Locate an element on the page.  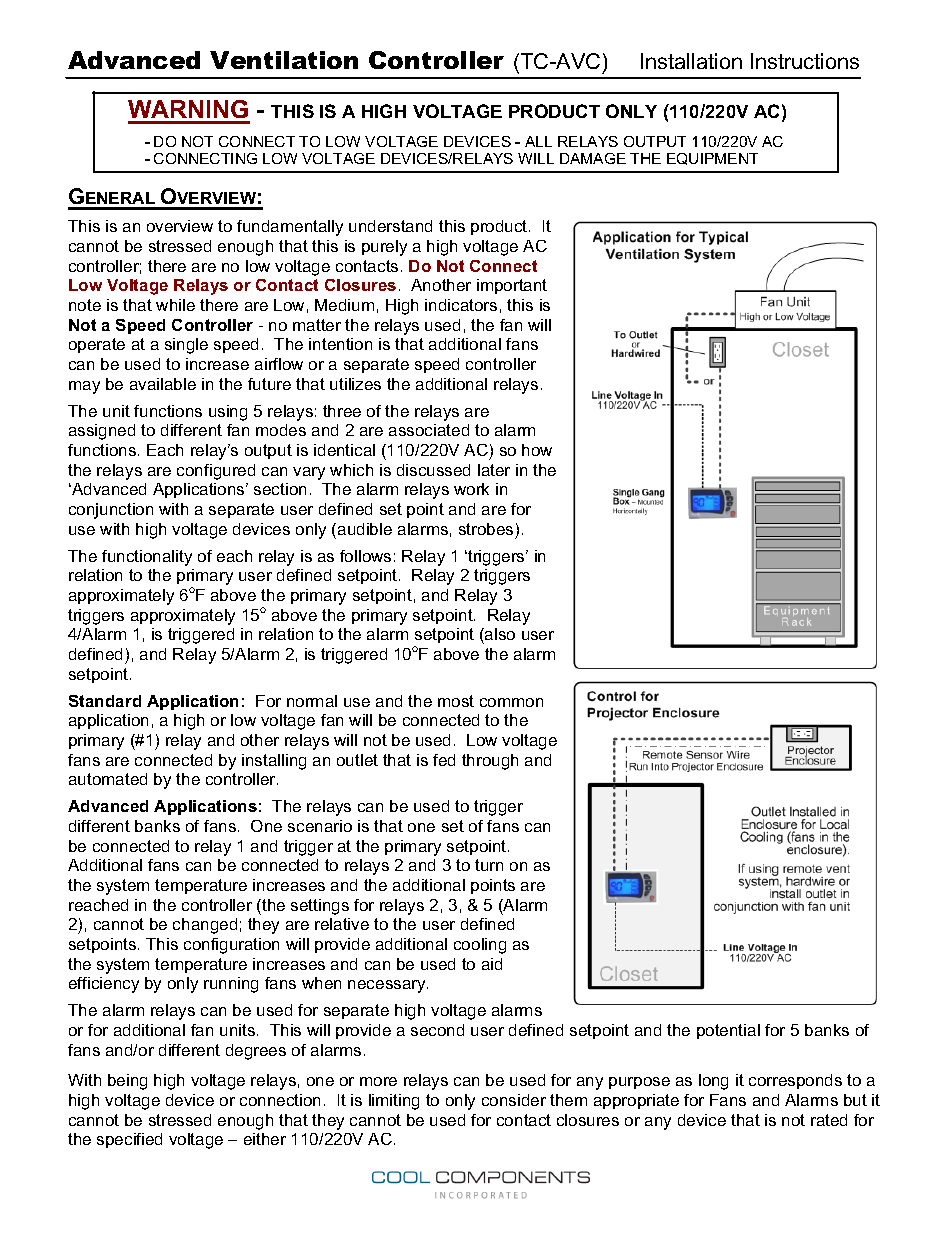
turn is located at coordinates (489, 865).
